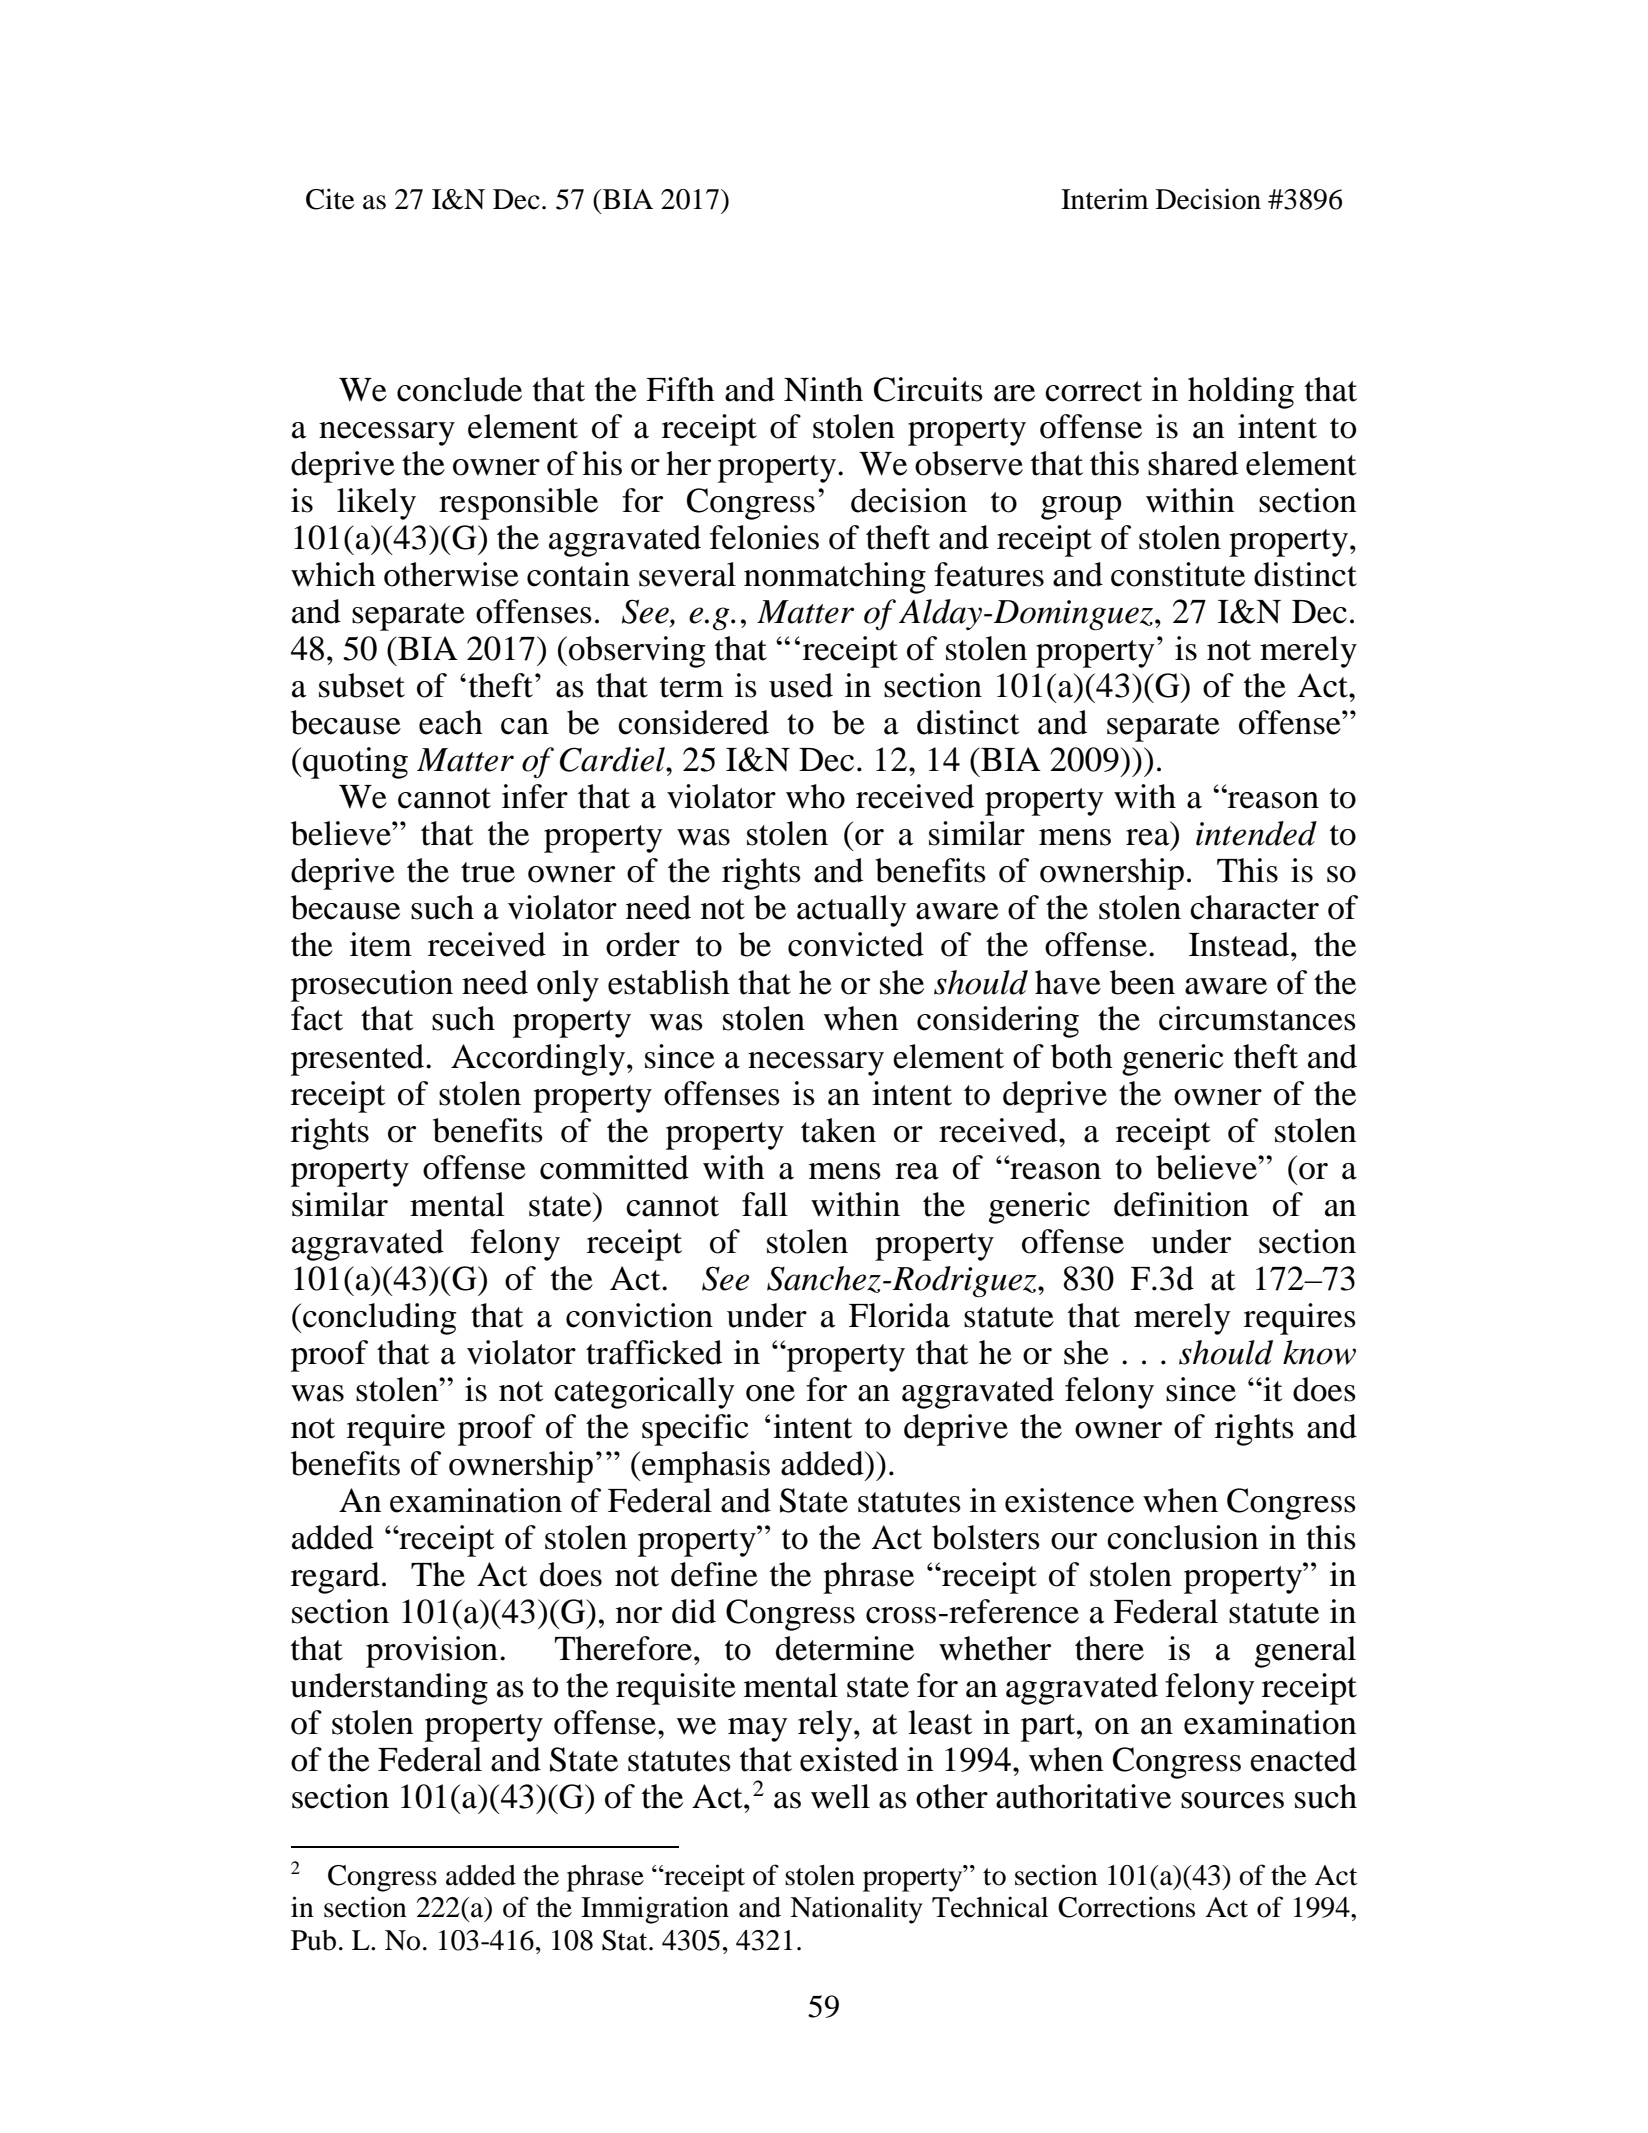 Image resolution: width=1648 pixels, height=2133 pixels. What do you see at coordinates (1105, 199) in the image?
I see `Interim` at bounding box center [1105, 199].
